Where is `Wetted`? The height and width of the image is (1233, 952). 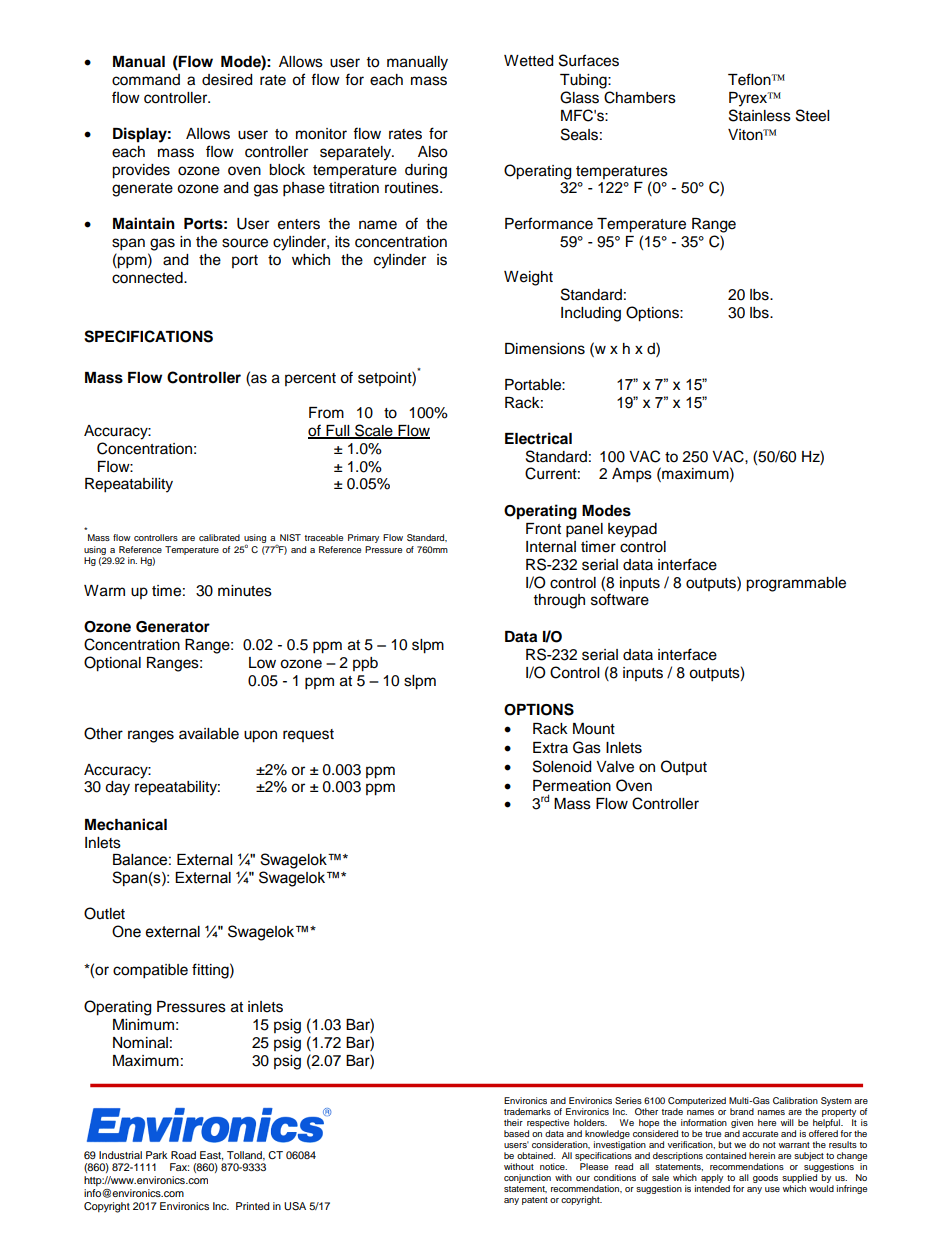
Wetted is located at coordinates (528, 61).
